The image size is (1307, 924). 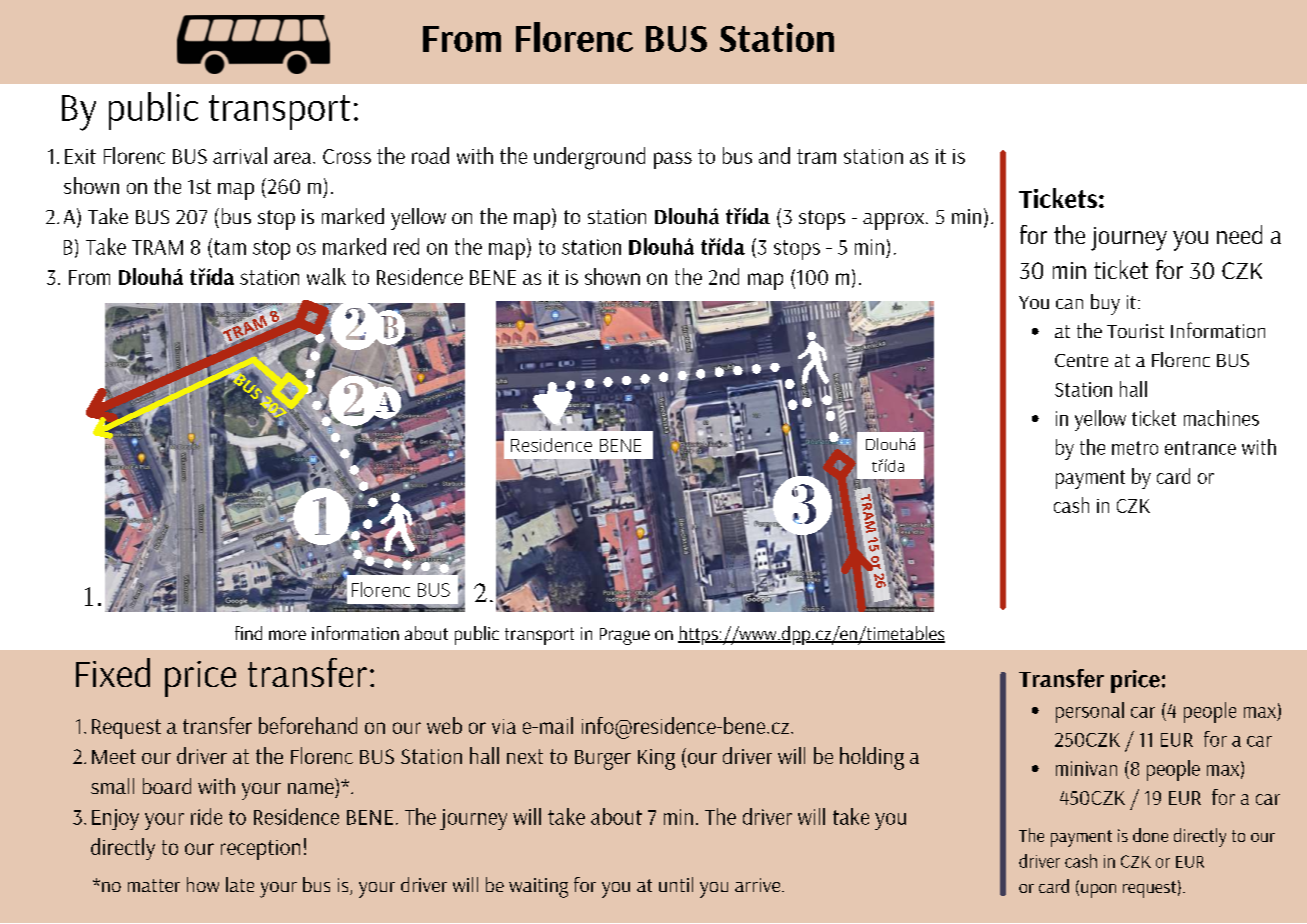 What do you see at coordinates (673, 160) in the document?
I see `pass` at bounding box center [673, 160].
